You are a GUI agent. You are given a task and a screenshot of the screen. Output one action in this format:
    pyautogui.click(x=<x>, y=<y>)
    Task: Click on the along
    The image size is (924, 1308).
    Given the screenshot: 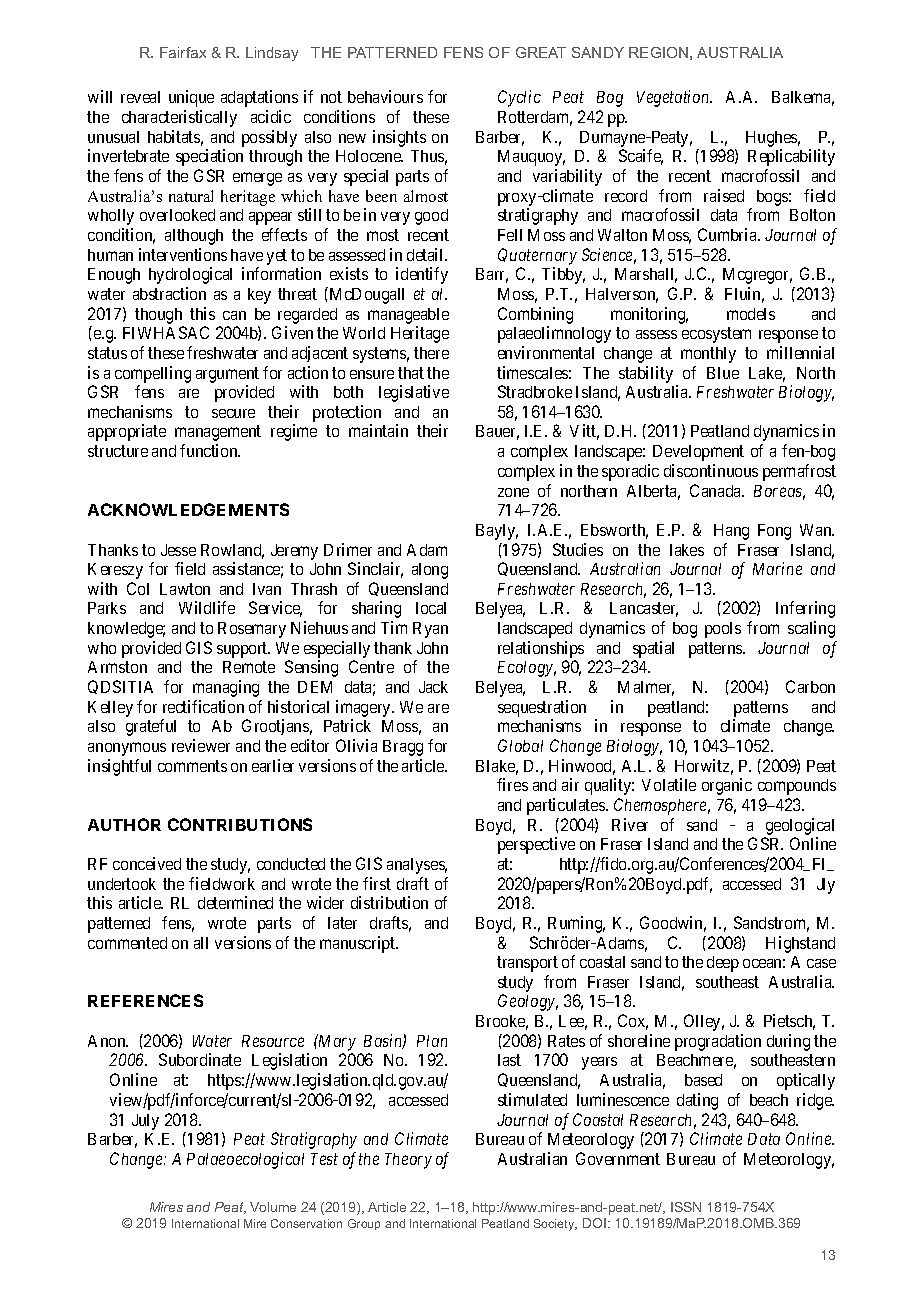 What is the action you would take?
    pyautogui.click(x=430, y=571)
